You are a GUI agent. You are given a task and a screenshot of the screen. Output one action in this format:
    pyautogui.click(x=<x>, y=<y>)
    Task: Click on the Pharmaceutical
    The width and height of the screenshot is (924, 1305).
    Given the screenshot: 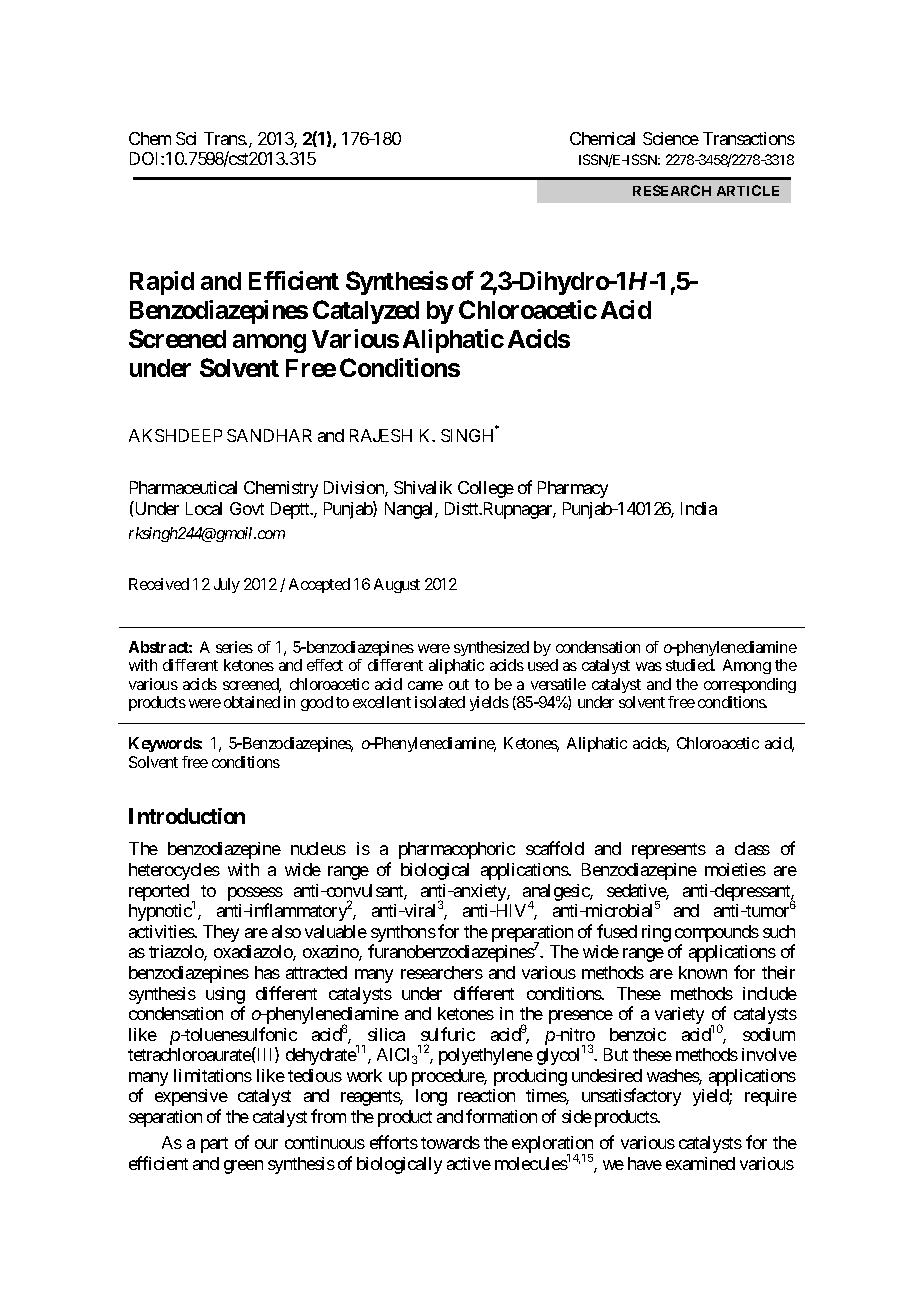 What is the action you would take?
    pyautogui.click(x=183, y=487)
